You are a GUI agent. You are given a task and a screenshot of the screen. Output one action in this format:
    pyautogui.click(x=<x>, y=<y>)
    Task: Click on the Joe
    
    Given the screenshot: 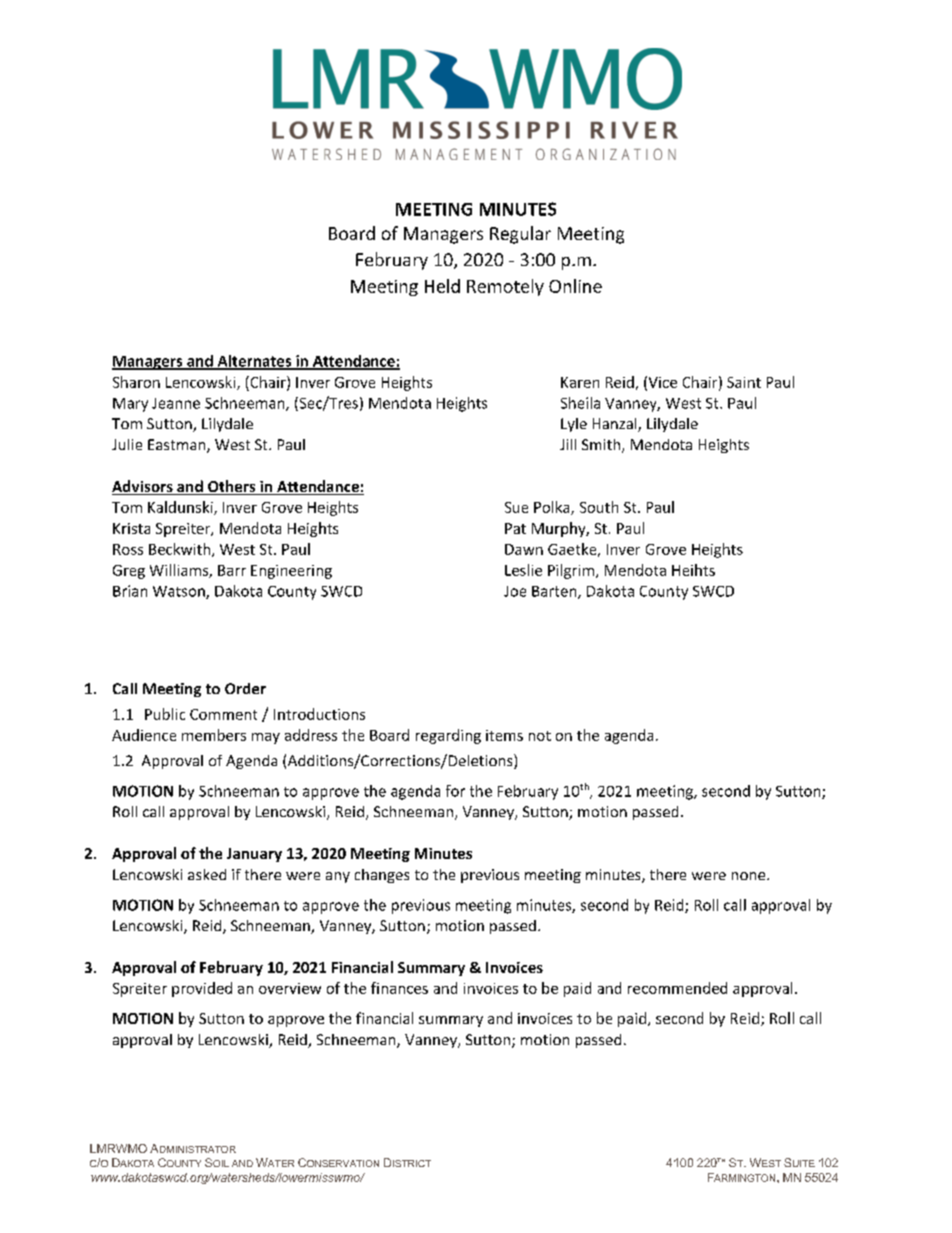 What is the action you would take?
    pyautogui.click(x=515, y=591)
